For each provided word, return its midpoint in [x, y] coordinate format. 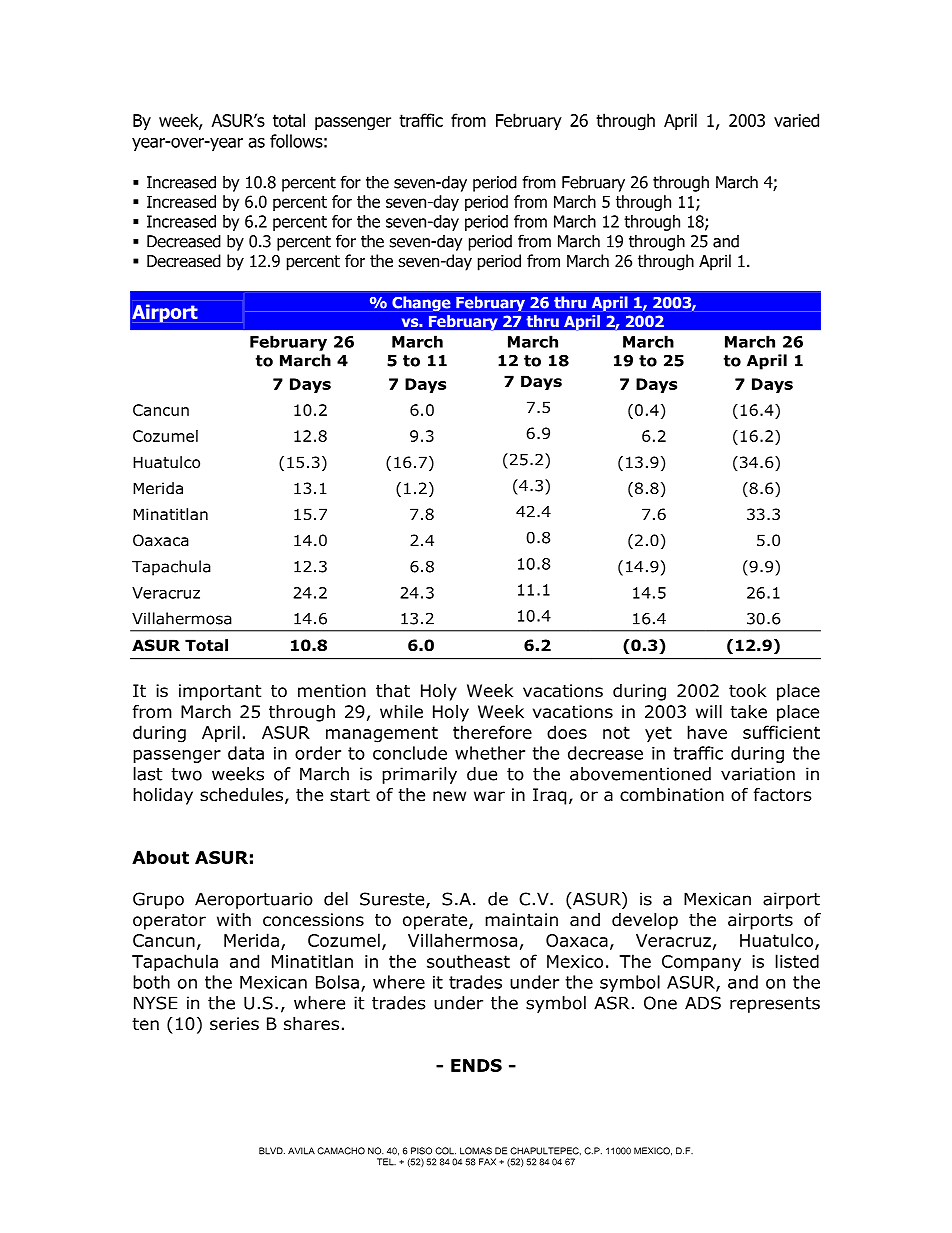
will [709, 711]
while [401, 711]
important [220, 692]
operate [436, 922]
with [234, 919]
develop [645, 921]
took [747, 691]
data [246, 753]
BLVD [272, 1151]
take [748, 712]
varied [796, 120]
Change [421, 304]
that [393, 691]
